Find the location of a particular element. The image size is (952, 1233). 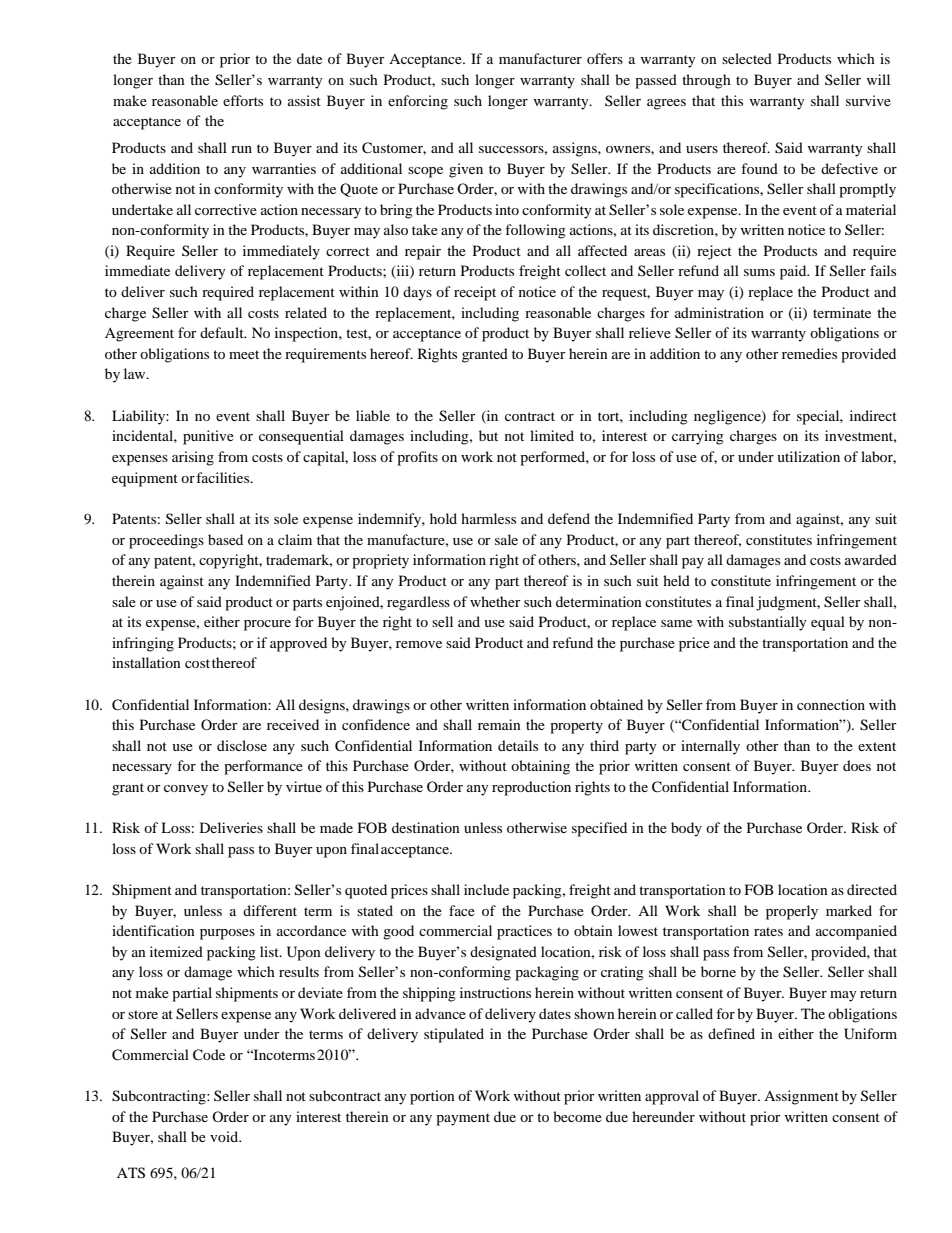

whether is located at coordinates (495, 601).
